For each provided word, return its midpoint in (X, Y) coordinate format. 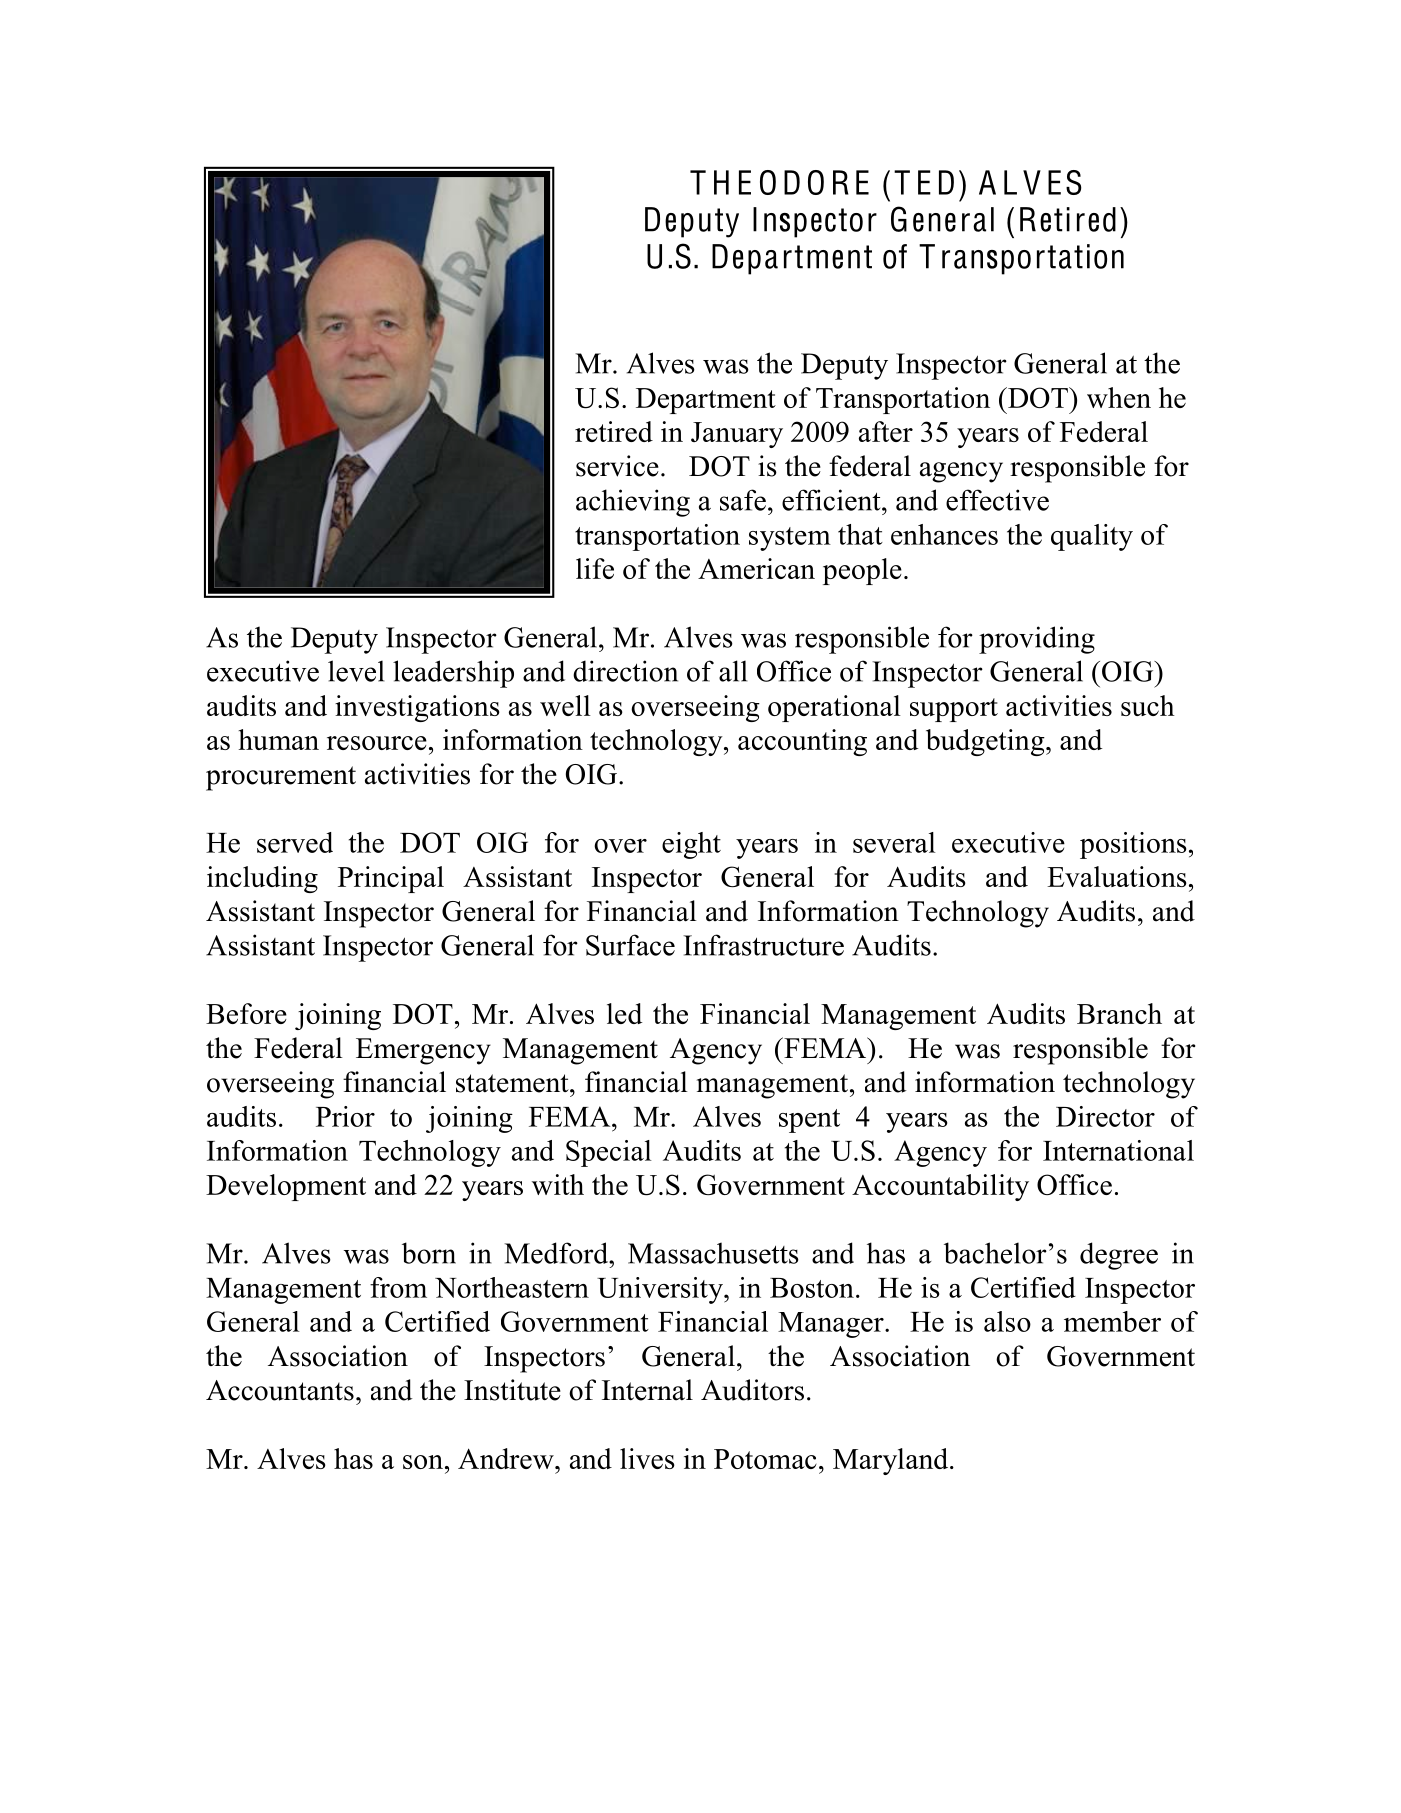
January (737, 435)
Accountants (280, 1390)
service (617, 466)
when (1119, 397)
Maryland (892, 1461)
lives (647, 1458)
